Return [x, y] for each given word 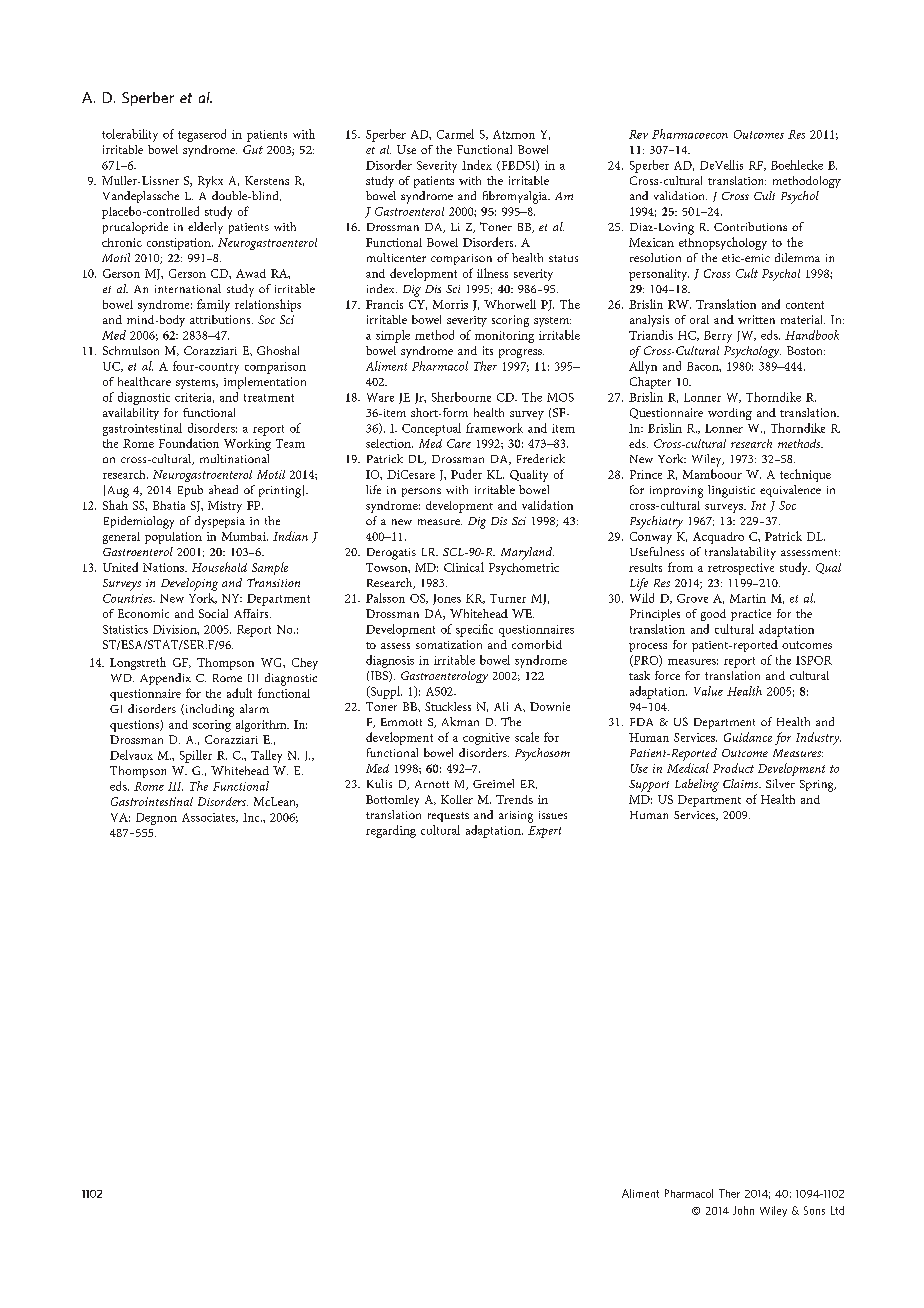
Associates [210, 818]
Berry [718, 337]
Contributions [750, 226]
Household [219, 567]
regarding [391, 831]
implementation [265, 383]
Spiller [196, 756]
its [488, 350]
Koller [457, 799]
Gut [253, 149]
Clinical [464, 567]
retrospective [741, 569]
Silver [780, 783]
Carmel [455, 134]
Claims [742, 783]
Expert [544, 832]
